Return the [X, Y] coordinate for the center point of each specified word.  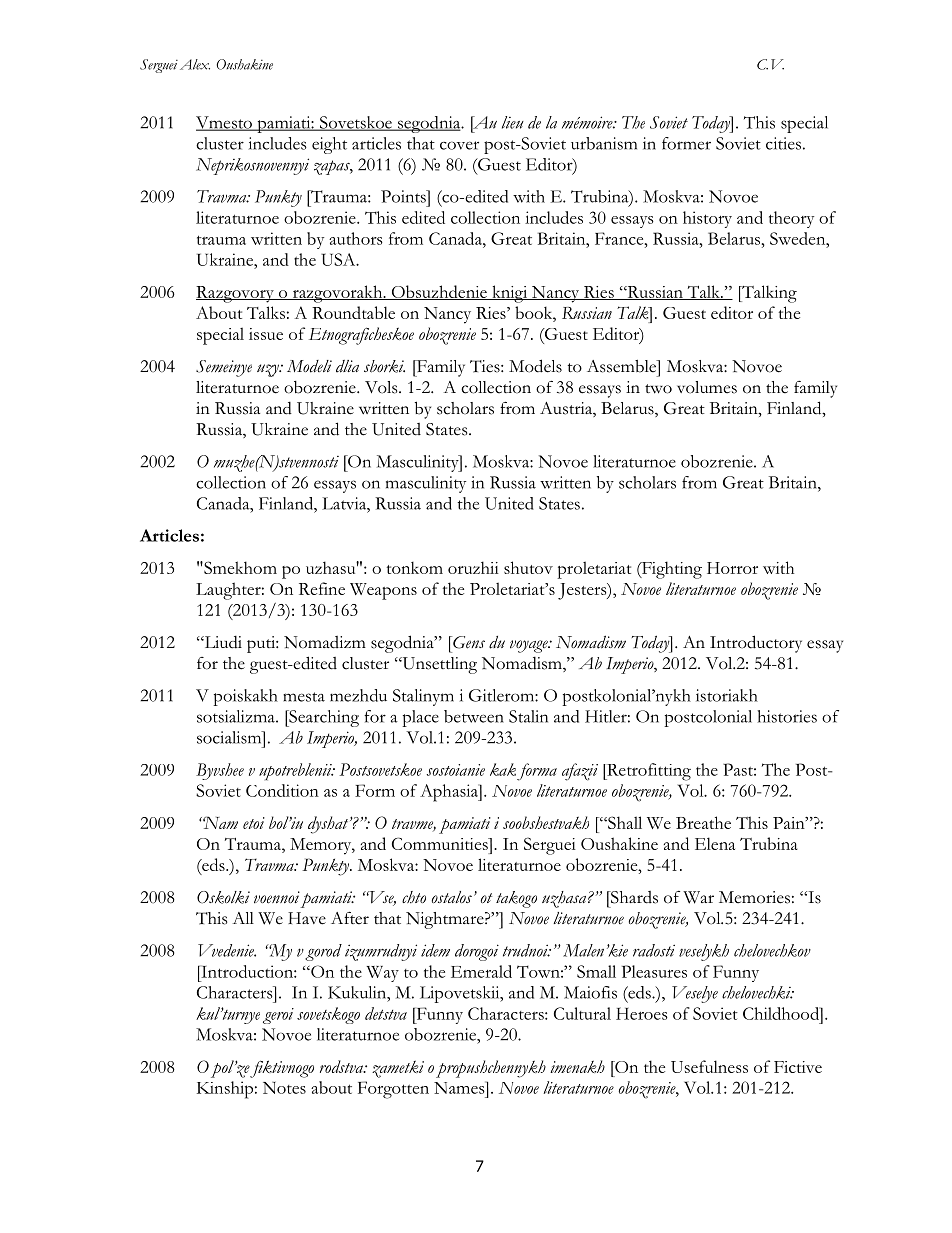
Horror [732, 568]
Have [307, 918]
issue [266, 334]
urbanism [604, 143]
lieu [513, 122]
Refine [322, 588]
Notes [284, 1088]
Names [460, 1087]
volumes [707, 387]
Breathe [703, 822]
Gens [468, 642]
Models [535, 366]
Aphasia [450, 793]
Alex [195, 64]
